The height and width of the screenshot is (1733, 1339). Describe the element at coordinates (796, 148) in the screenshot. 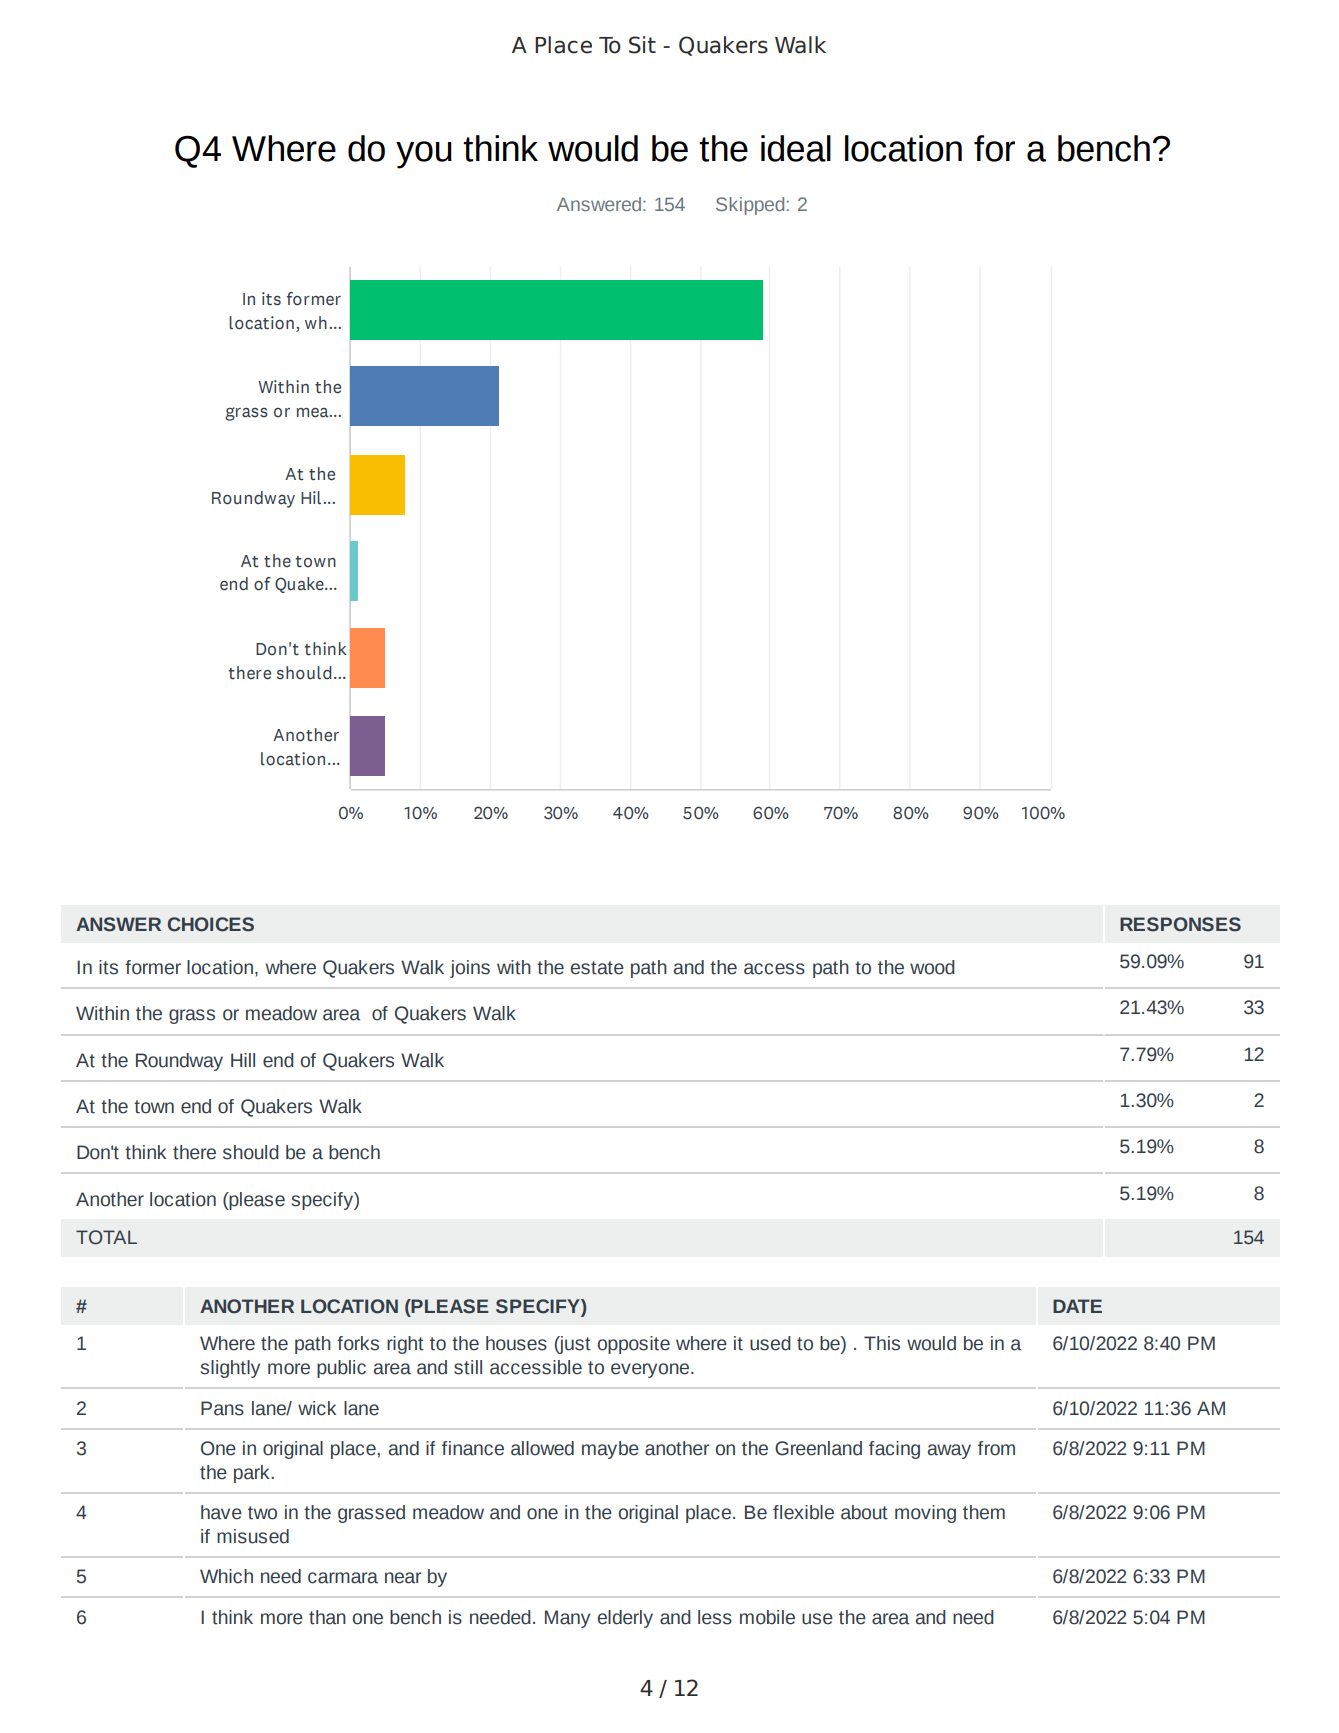

I see `ideal` at that location.
